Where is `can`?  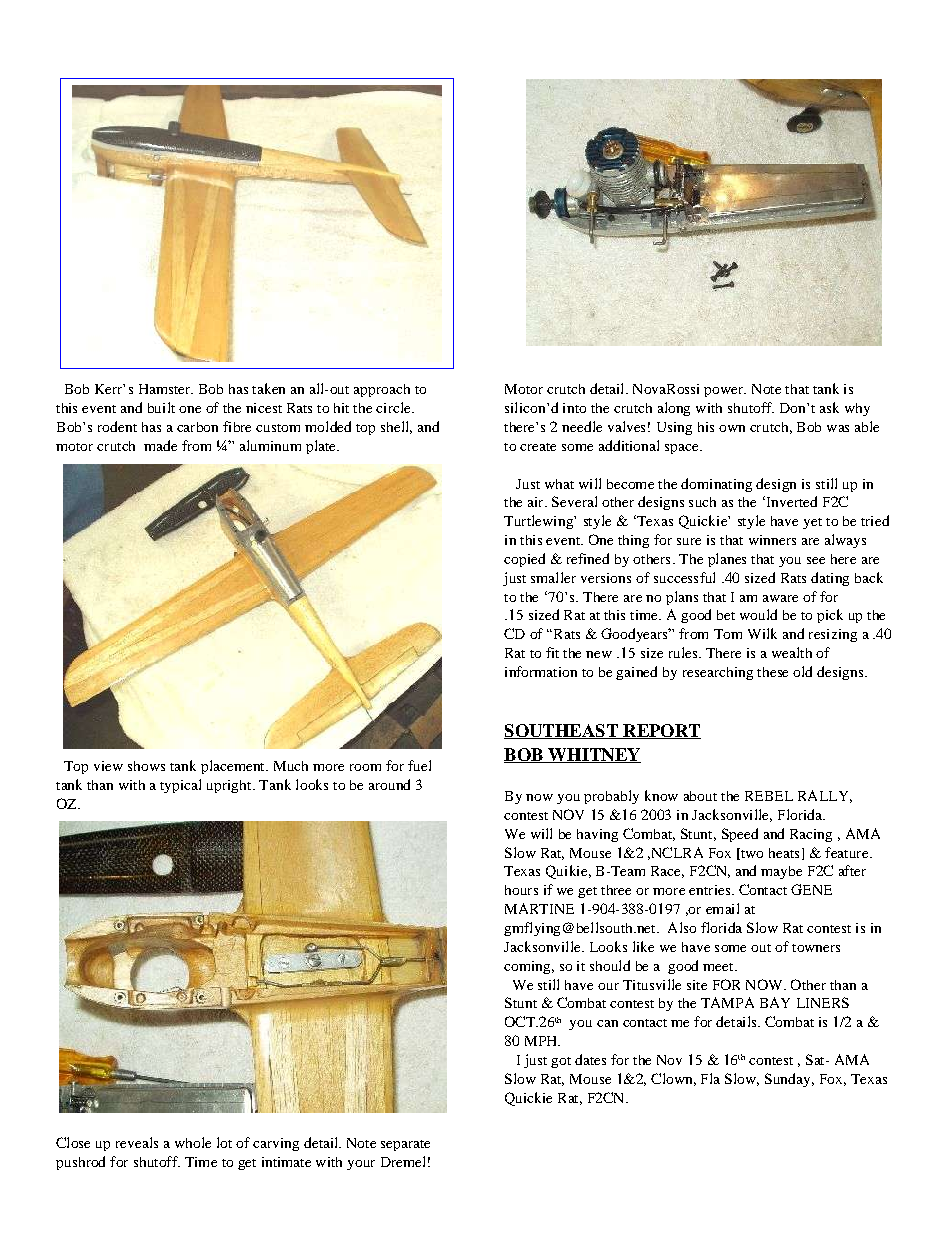 can is located at coordinates (607, 1023).
